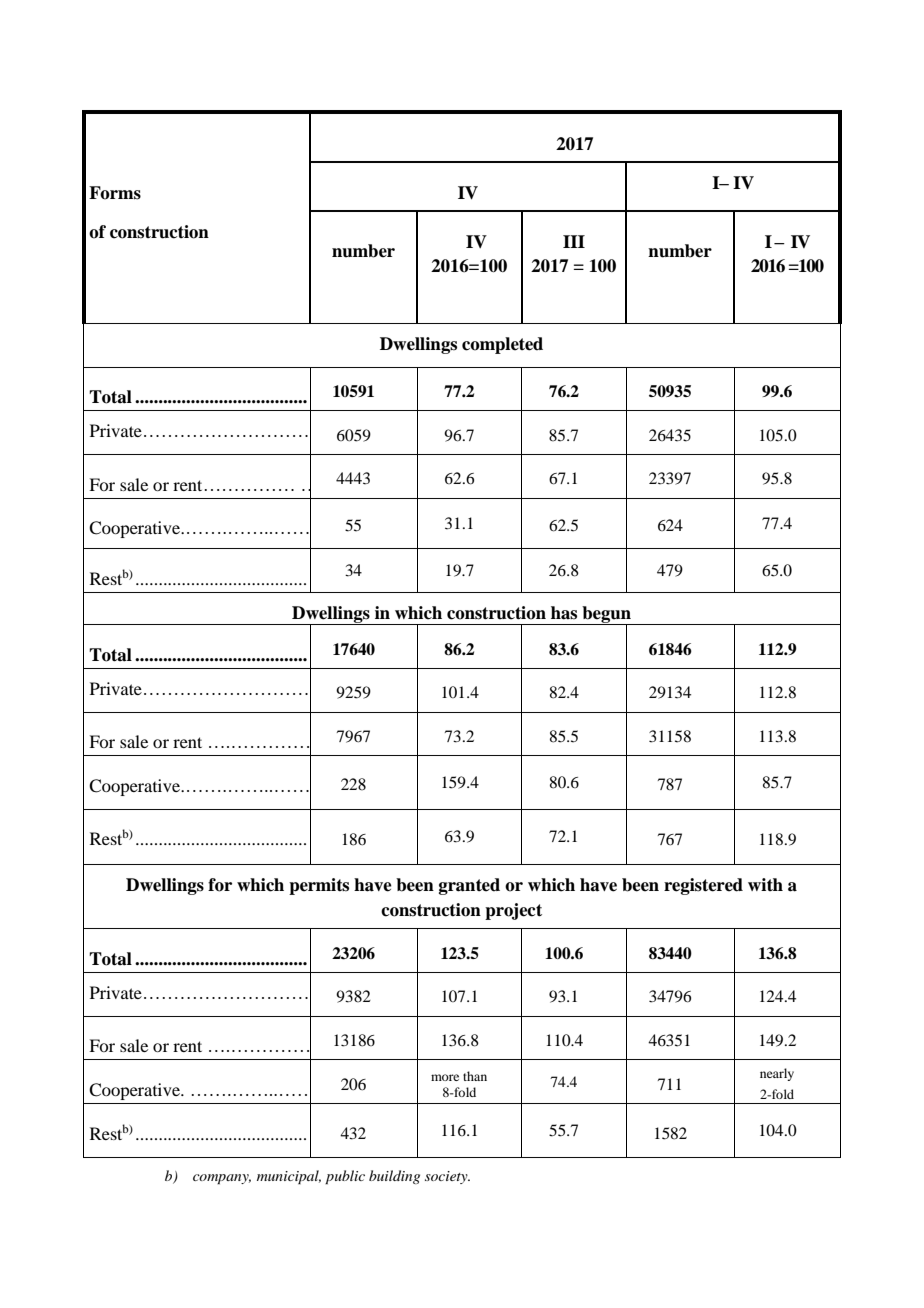  Describe the element at coordinates (115, 193) in the page. I see `Forms` at that location.
